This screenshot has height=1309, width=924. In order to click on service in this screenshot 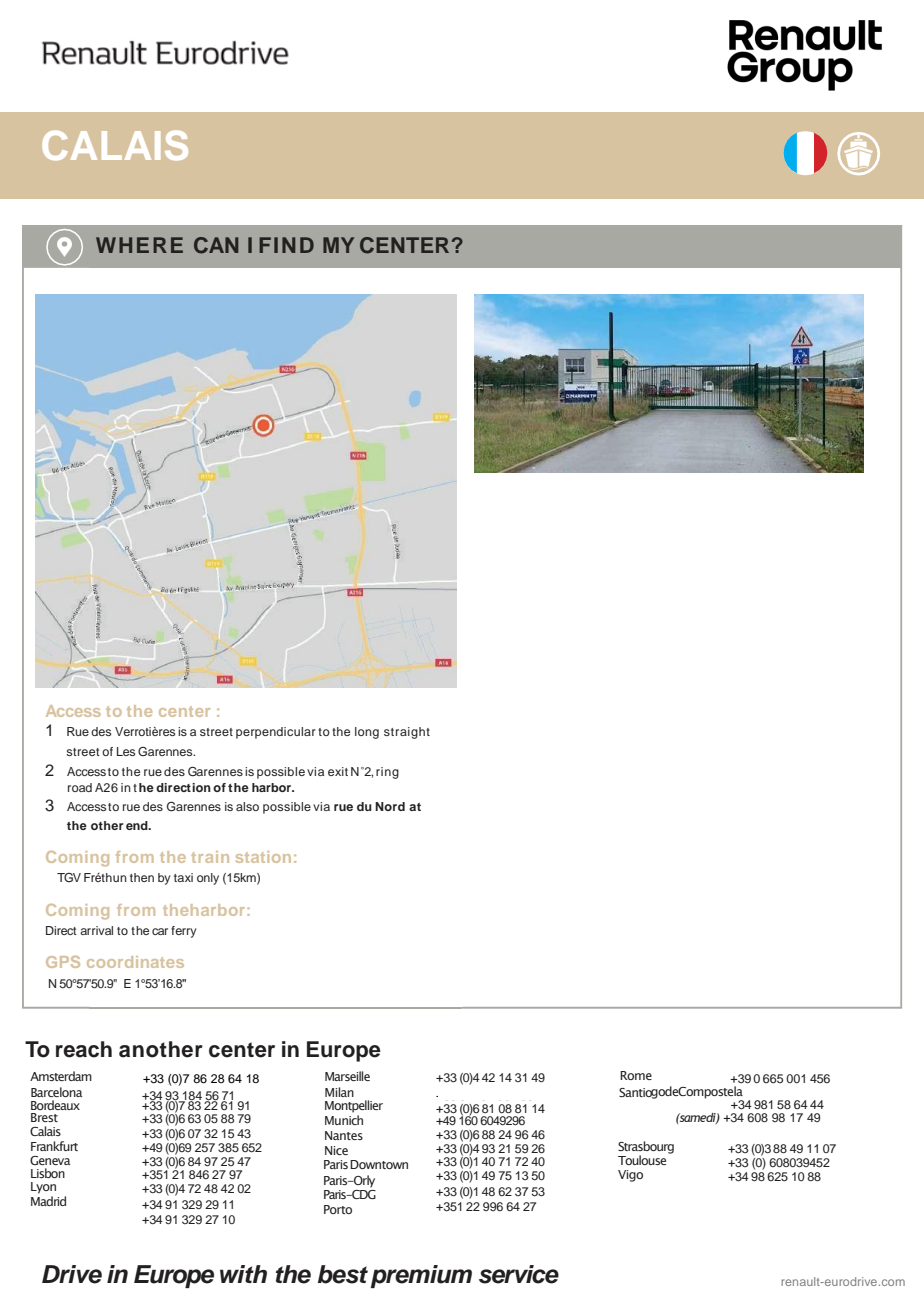, I will do `click(519, 1274)`.
